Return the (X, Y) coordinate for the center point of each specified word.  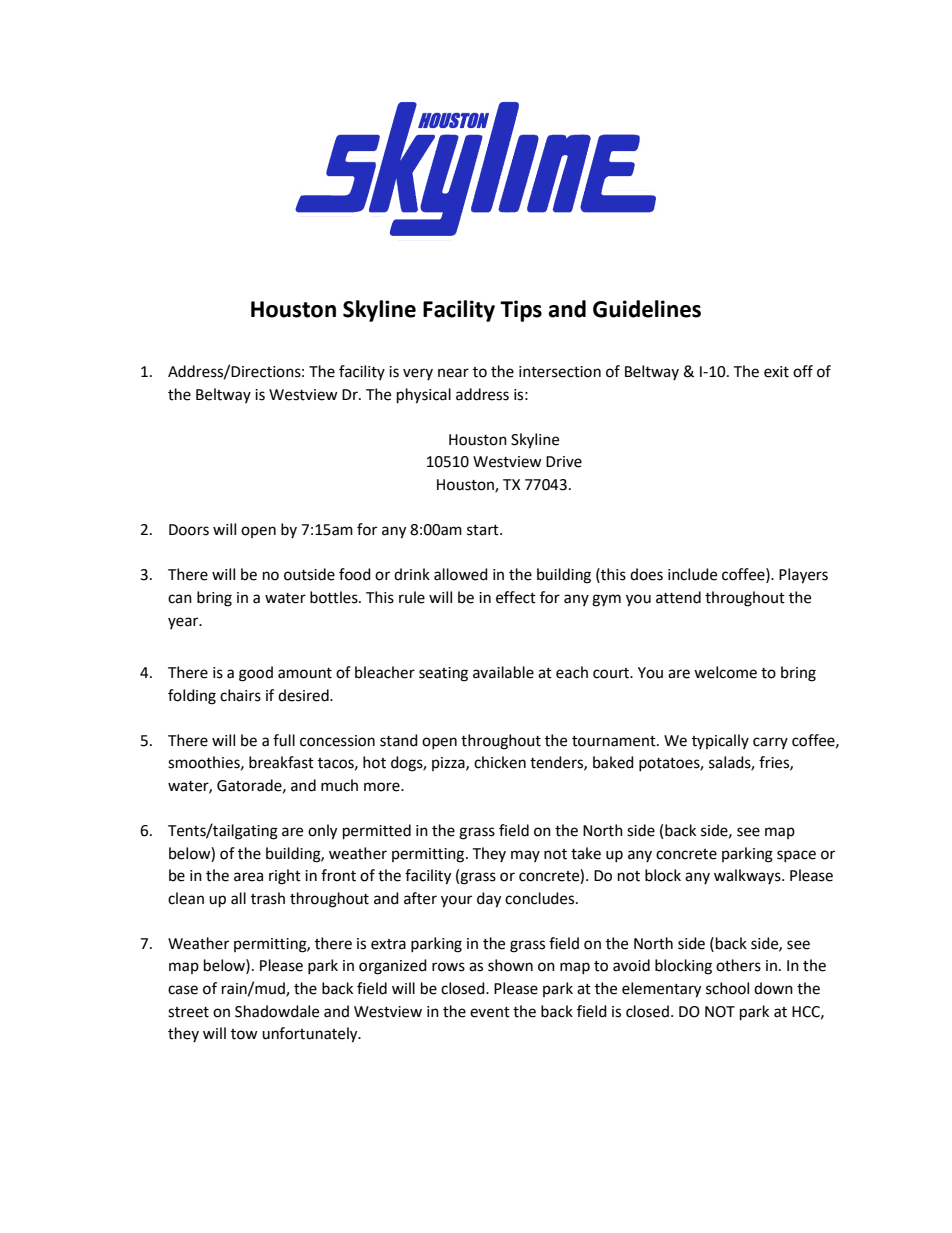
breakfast (281, 762)
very (418, 374)
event (490, 1012)
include (692, 574)
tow (244, 1034)
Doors (189, 530)
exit (776, 372)
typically (720, 741)
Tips (521, 311)
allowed (461, 574)
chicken (500, 762)
